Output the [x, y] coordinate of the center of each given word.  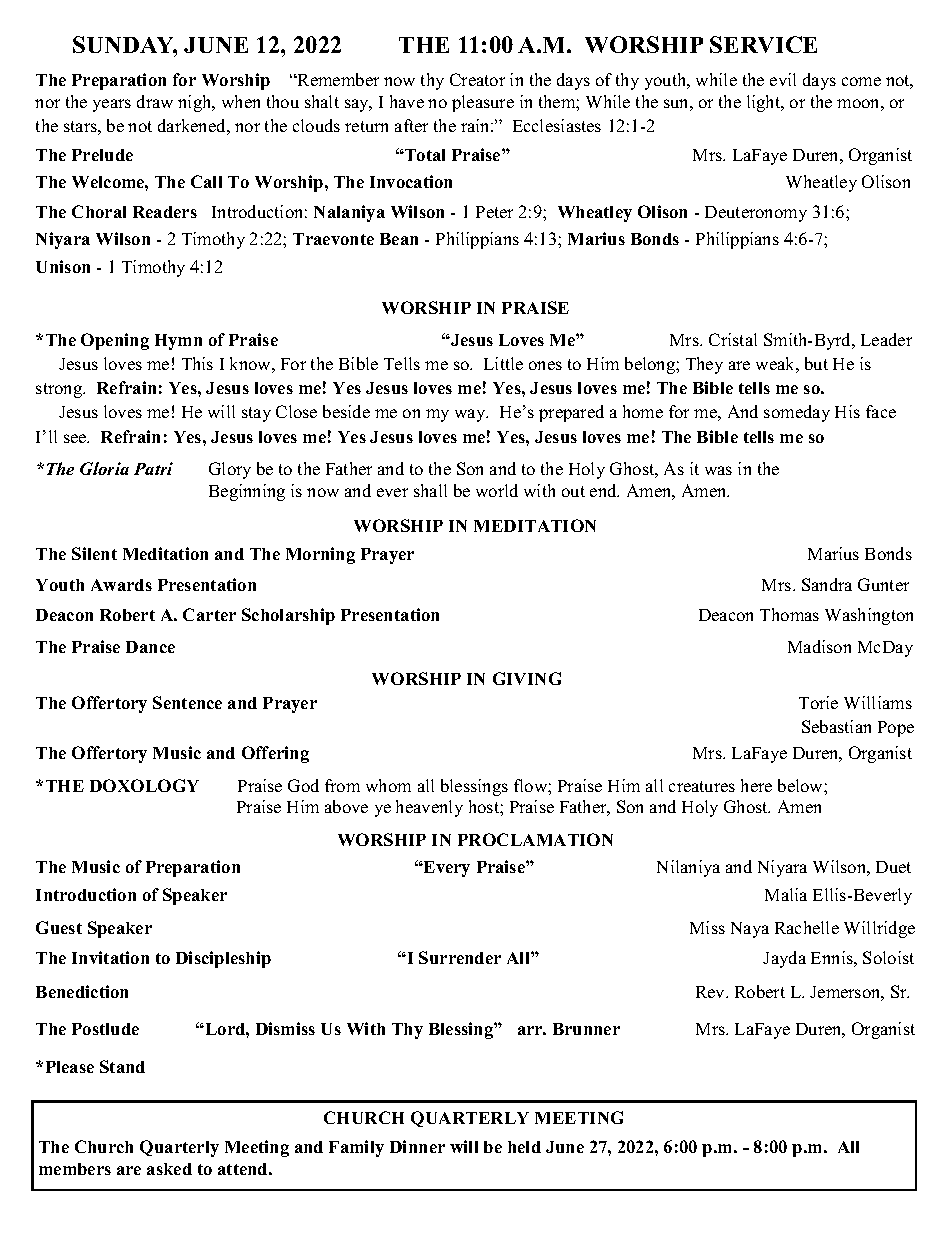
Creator [477, 79]
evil [783, 79]
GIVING [527, 678]
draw [155, 101]
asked [169, 1169]
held [524, 1147]
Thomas [789, 614]
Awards [121, 585]
